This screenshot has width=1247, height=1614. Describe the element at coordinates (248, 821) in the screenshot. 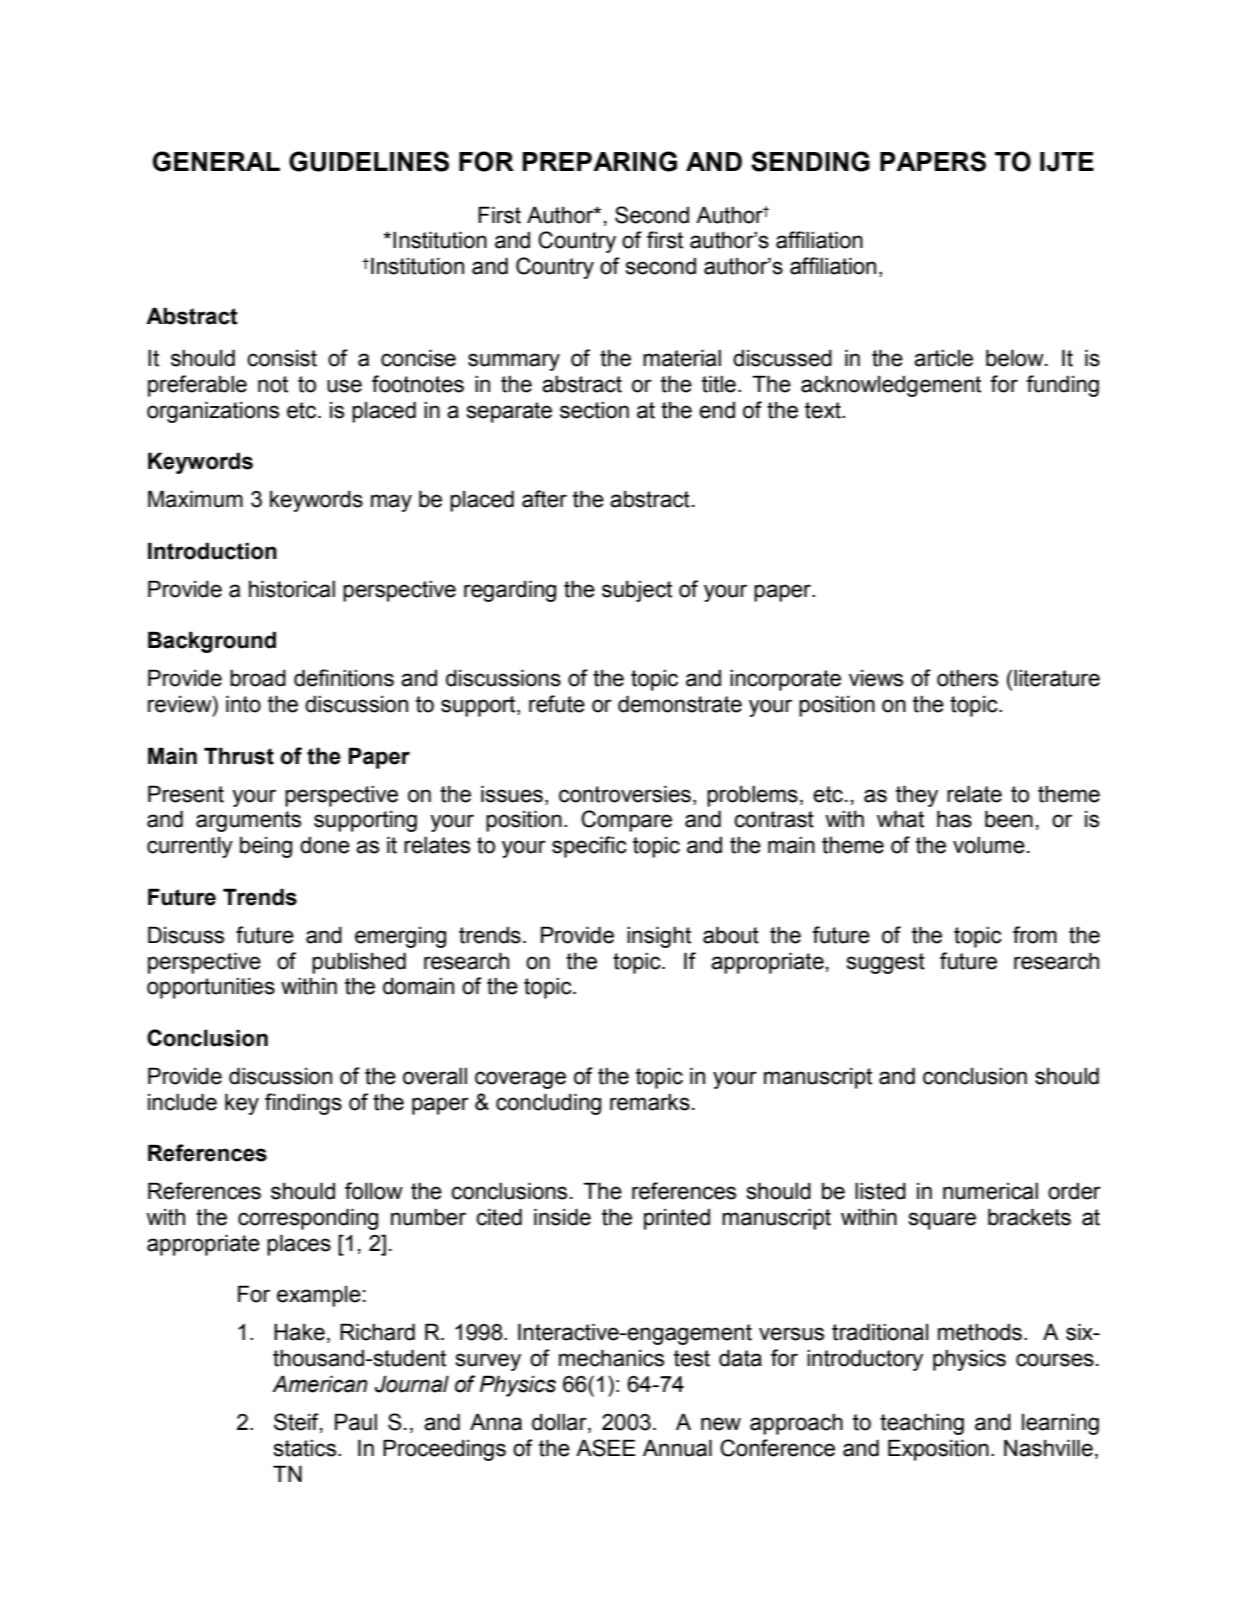

I see `arguments` at that location.
